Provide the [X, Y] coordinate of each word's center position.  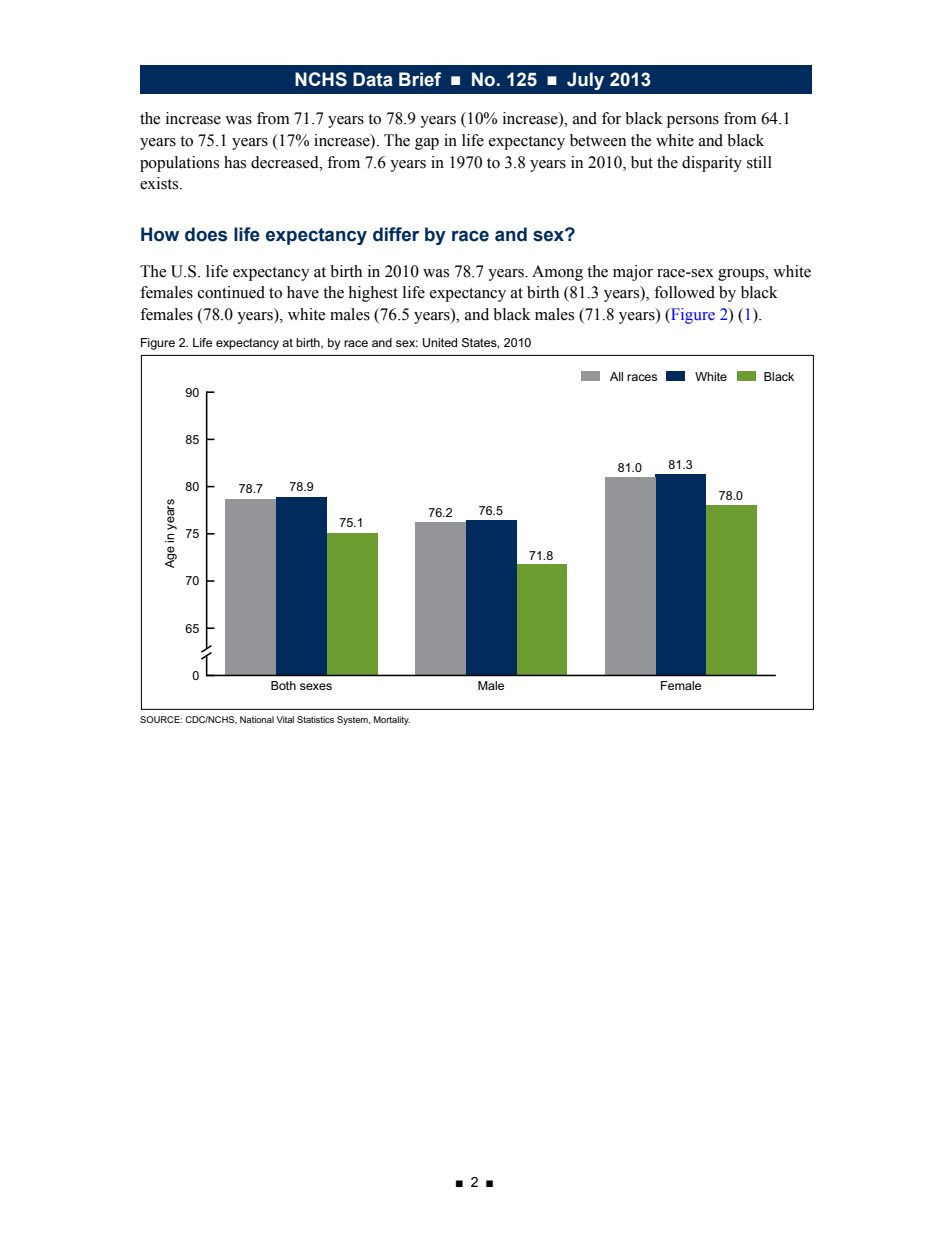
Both [283, 685]
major [633, 273]
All [616, 376]
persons [693, 122]
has [235, 162]
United [440, 342]
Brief [420, 79]
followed [684, 292]
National [257, 719]
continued [231, 292]
